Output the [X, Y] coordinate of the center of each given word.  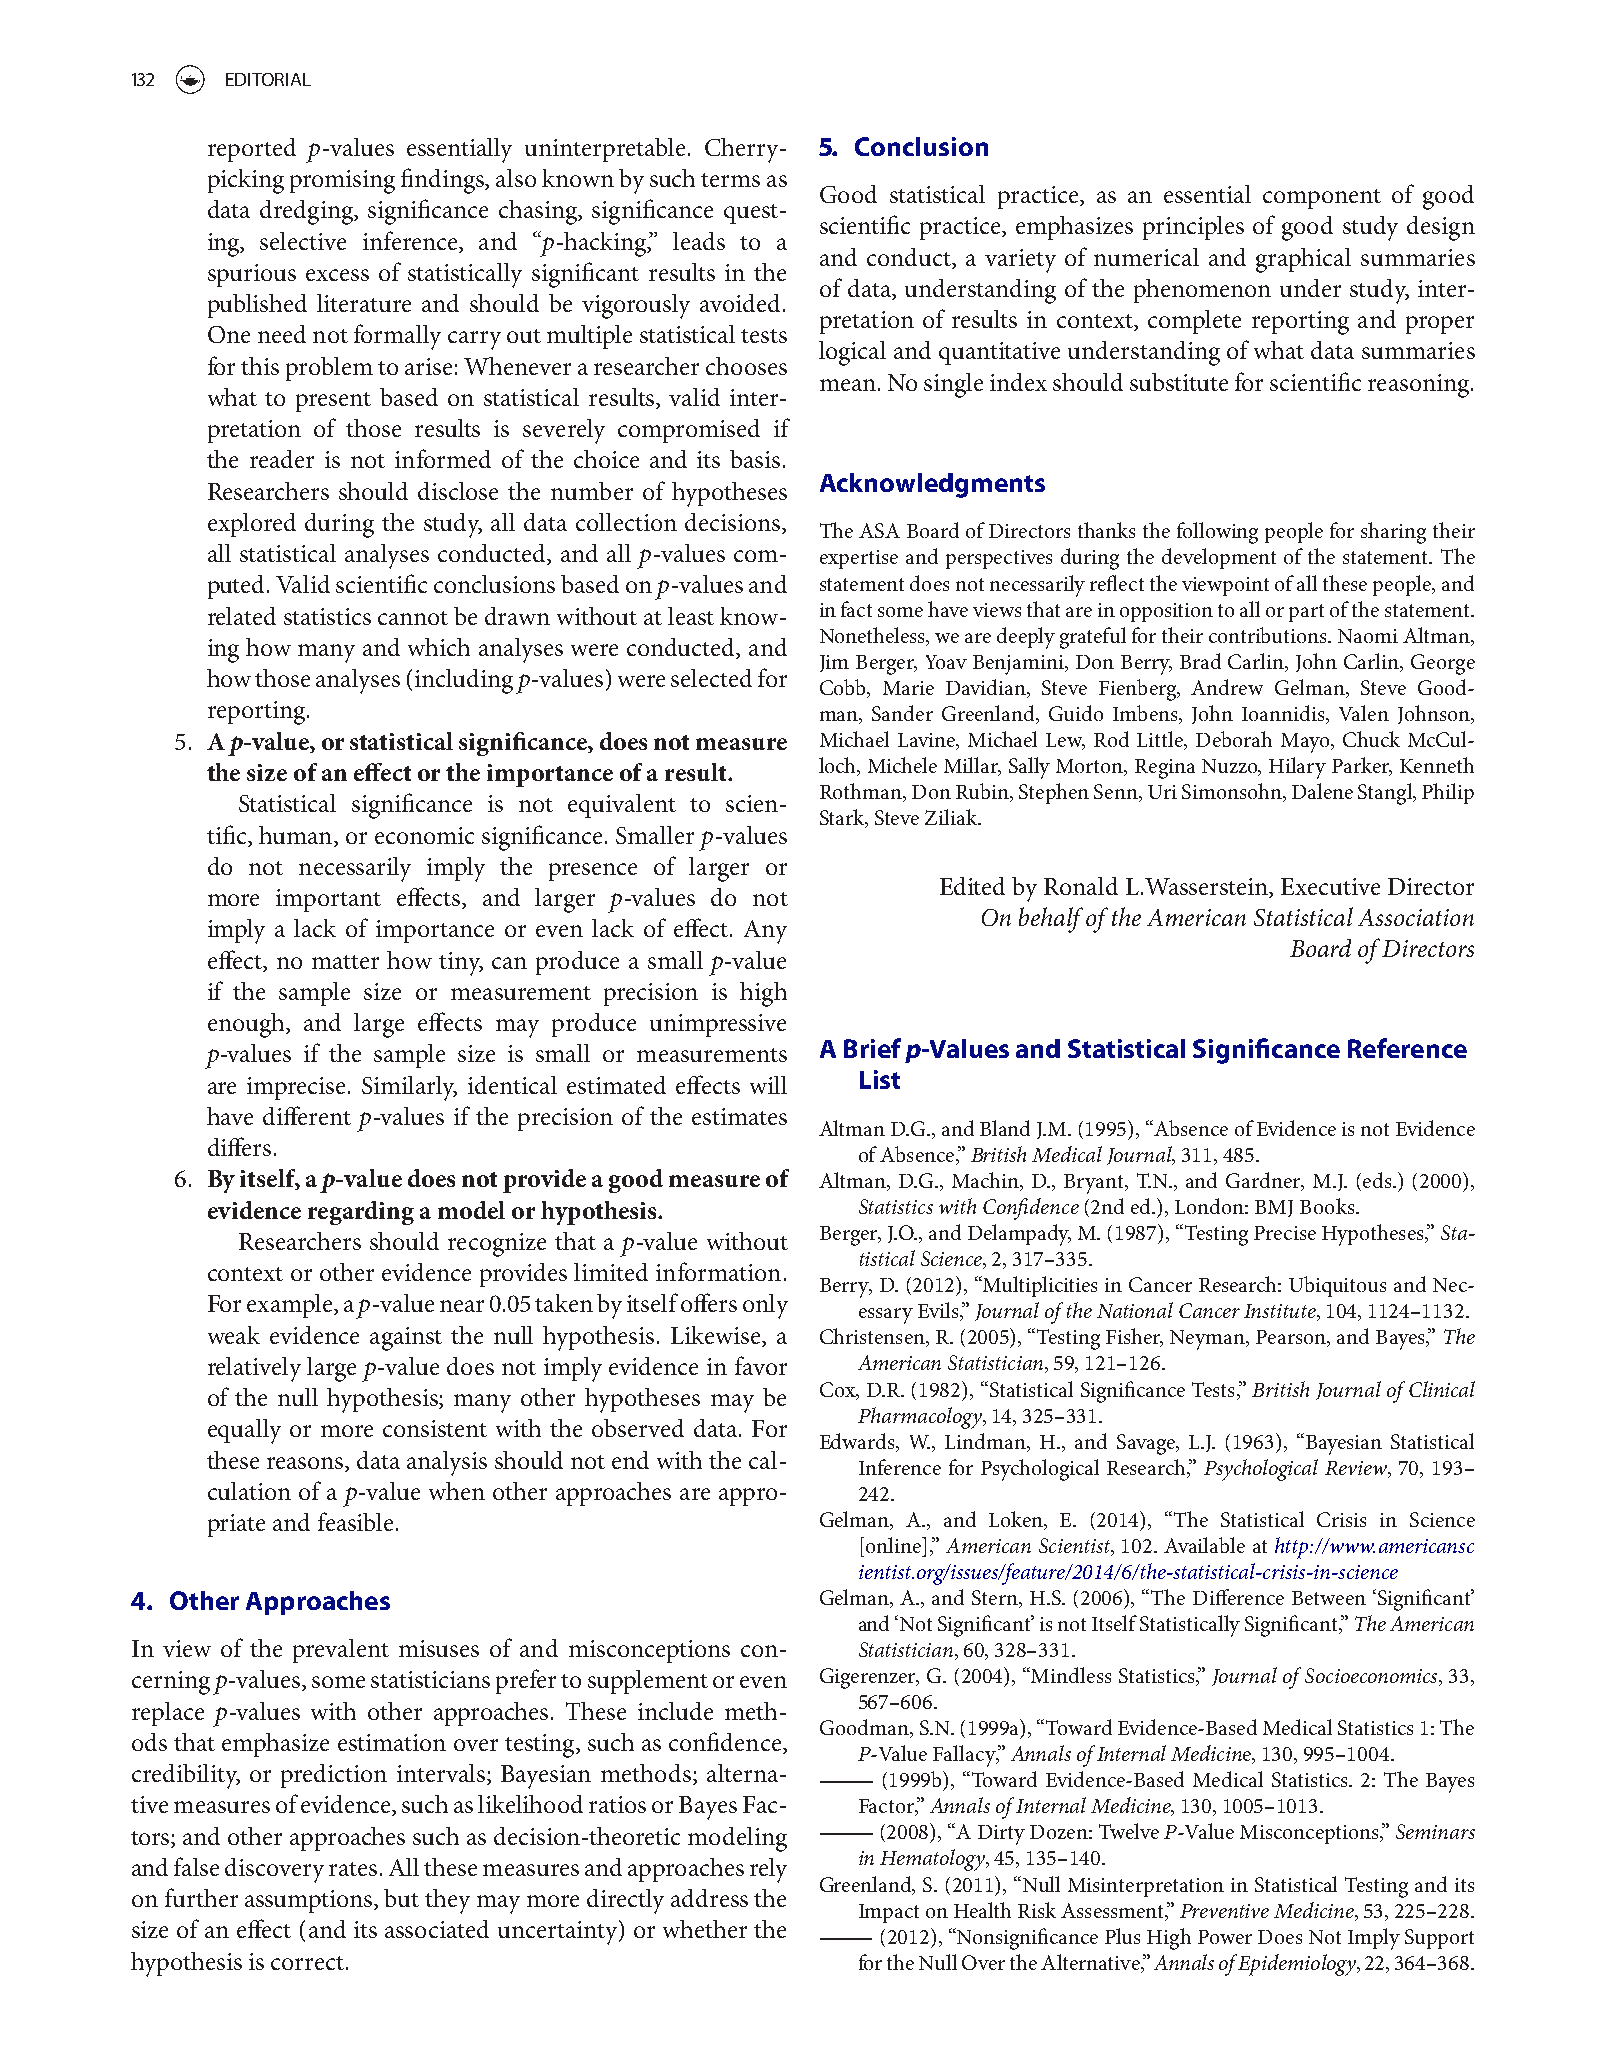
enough [247, 1025]
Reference [1407, 1048]
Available [1204, 1545]
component [1322, 199]
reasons [306, 1463]
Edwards [858, 1441]
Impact [889, 1913]
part [1306, 613]
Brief [872, 1048]
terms [730, 180]
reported [252, 150]
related [242, 616]
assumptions [310, 1901]
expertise [859, 559]
